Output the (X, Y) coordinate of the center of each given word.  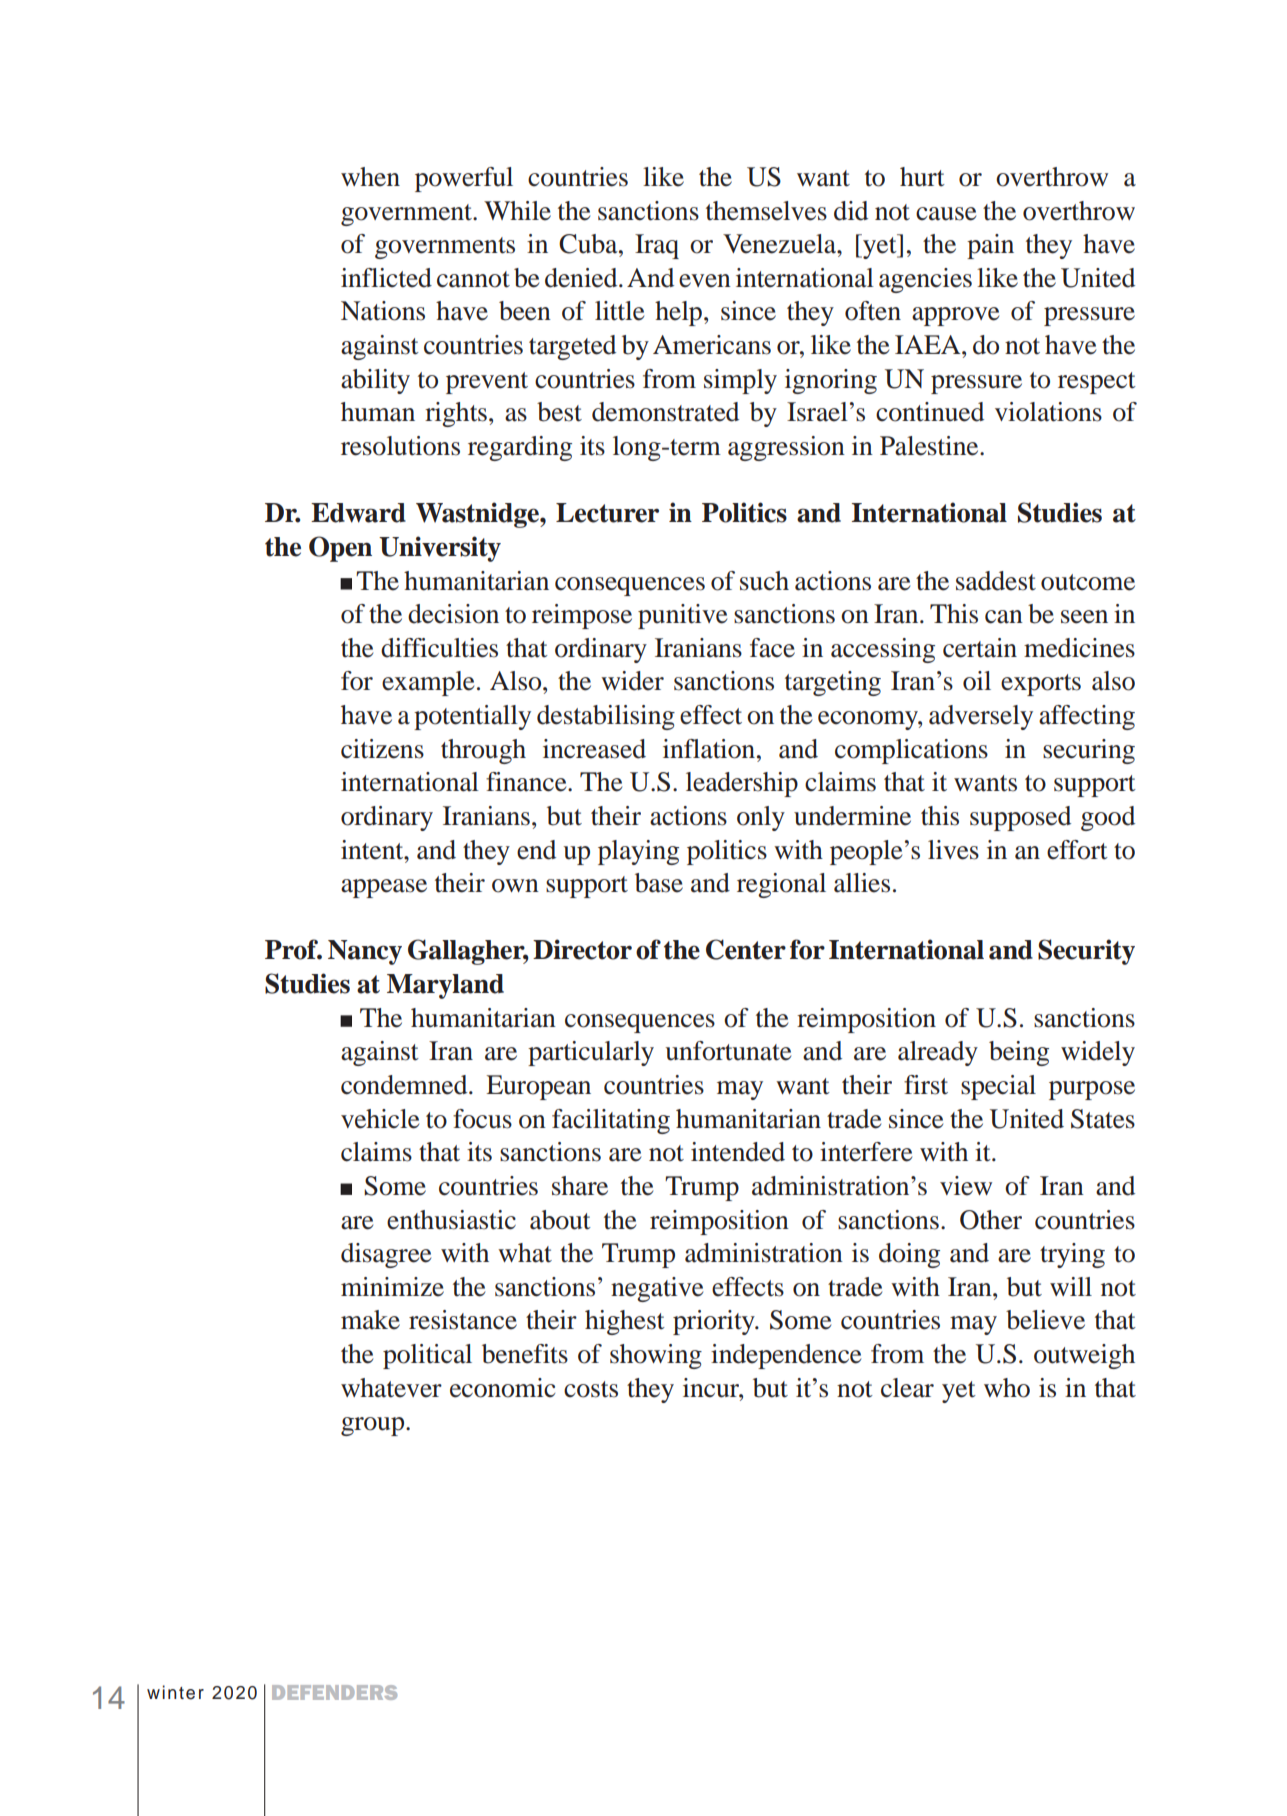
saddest (996, 581)
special (998, 1087)
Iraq (657, 246)
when (370, 177)
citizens (382, 749)
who (1007, 1388)
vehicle (380, 1119)
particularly (591, 1053)
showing (656, 1356)
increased (594, 749)
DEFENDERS (334, 1692)
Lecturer (607, 513)
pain (990, 246)
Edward (358, 513)
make (370, 1320)
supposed (1020, 818)
